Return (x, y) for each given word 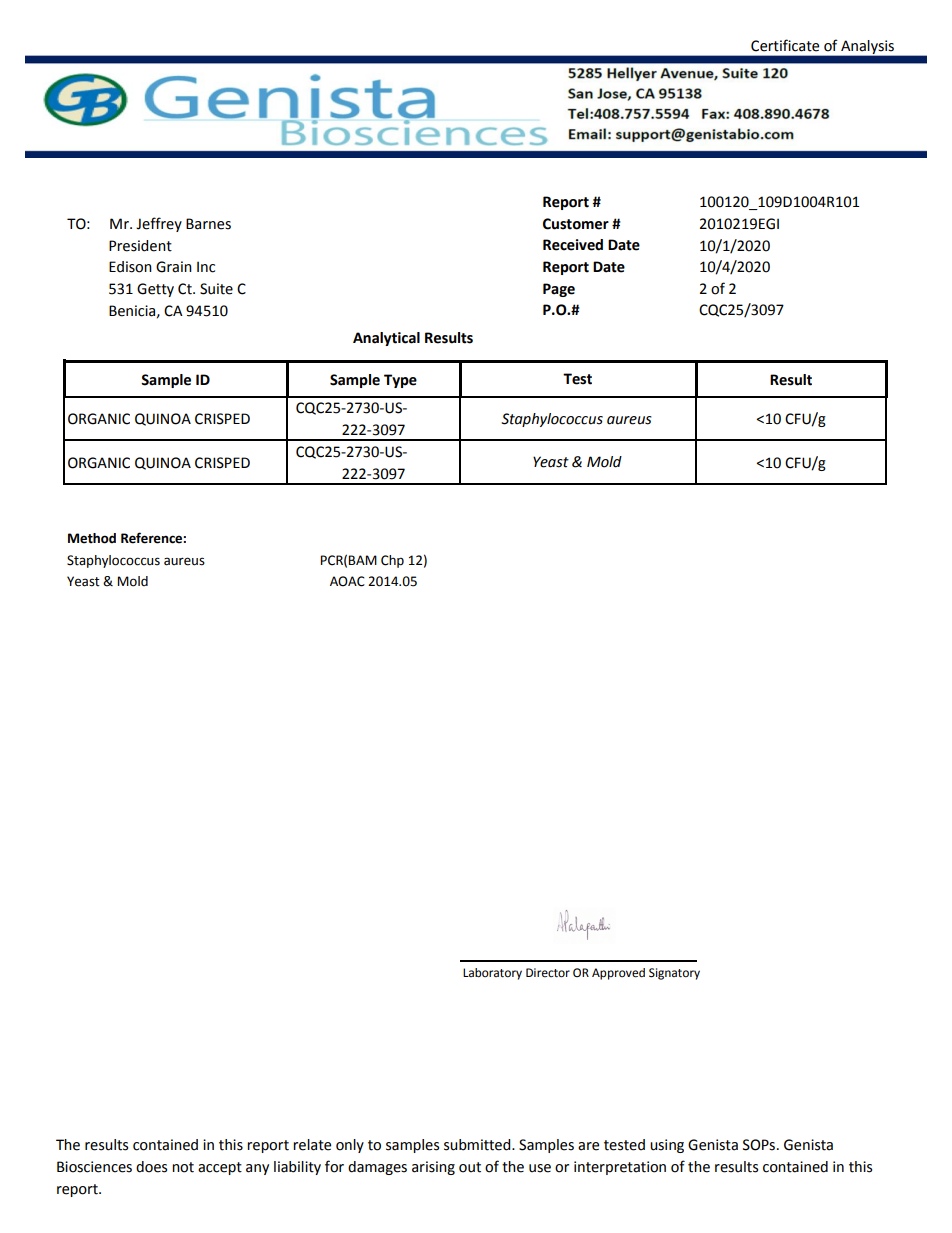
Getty (155, 290)
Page (559, 290)
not (183, 1167)
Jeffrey (159, 224)
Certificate (785, 45)
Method (92, 538)
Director (548, 973)
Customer (576, 224)
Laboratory (492, 974)
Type (400, 381)
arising (433, 1168)
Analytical (386, 339)
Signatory (674, 974)
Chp (392, 561)
